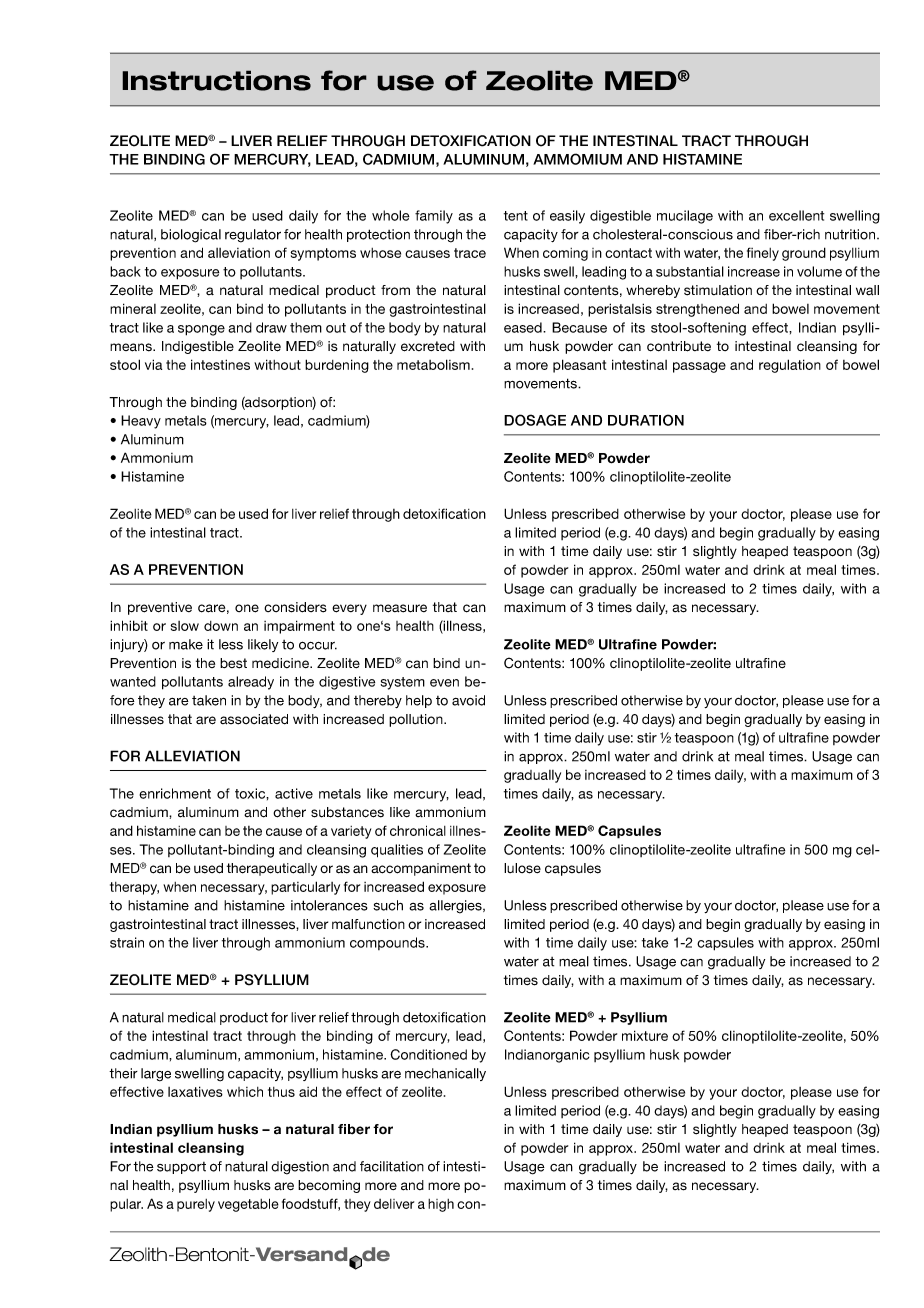 Image resolution: width=924 pixels, height=1308 pixels. I want to click on Instructions, so click(216, 80).
